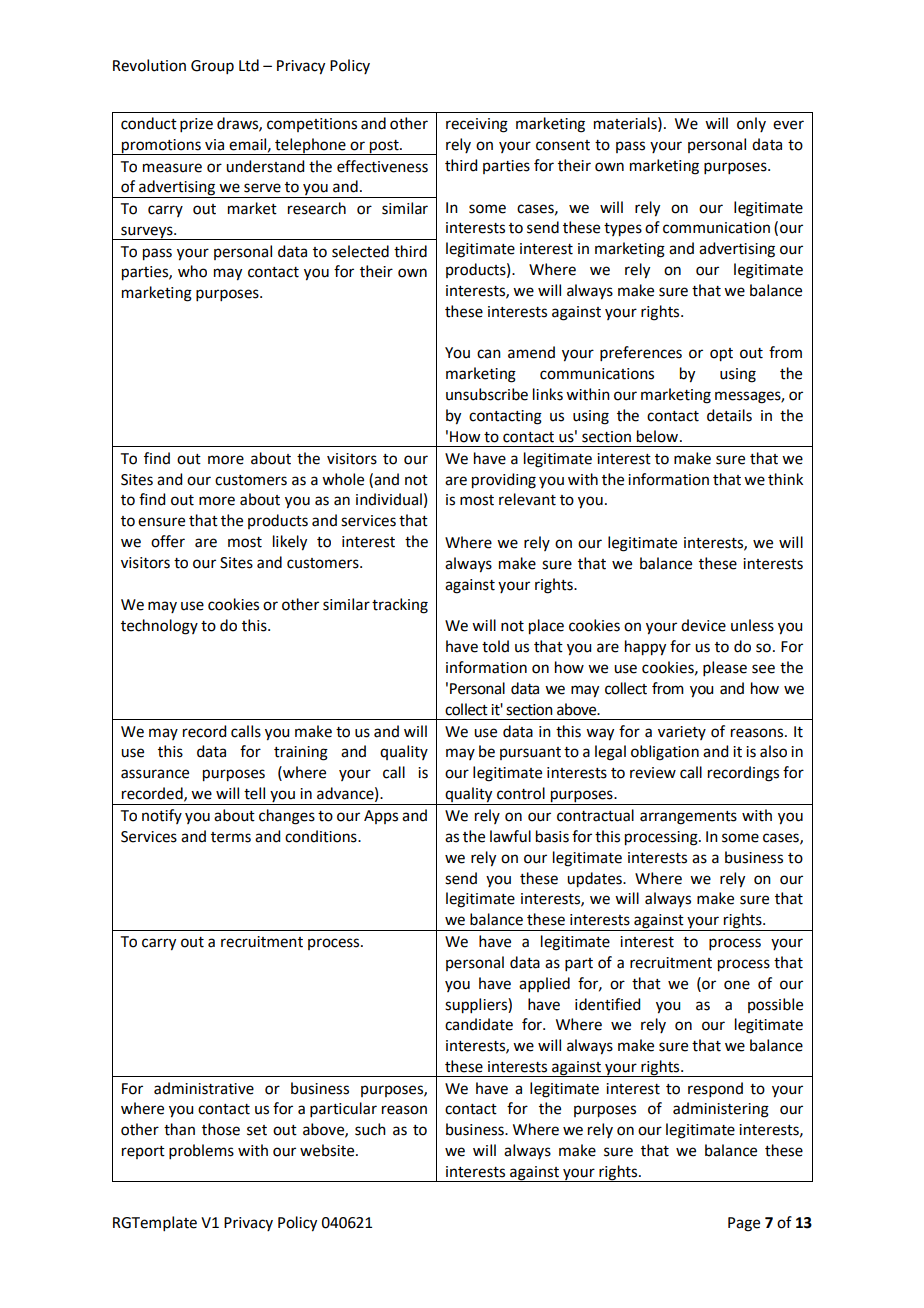 The width and height of the screenshot is (924, 1308). I want to click on receiving, so click(477, 125).
